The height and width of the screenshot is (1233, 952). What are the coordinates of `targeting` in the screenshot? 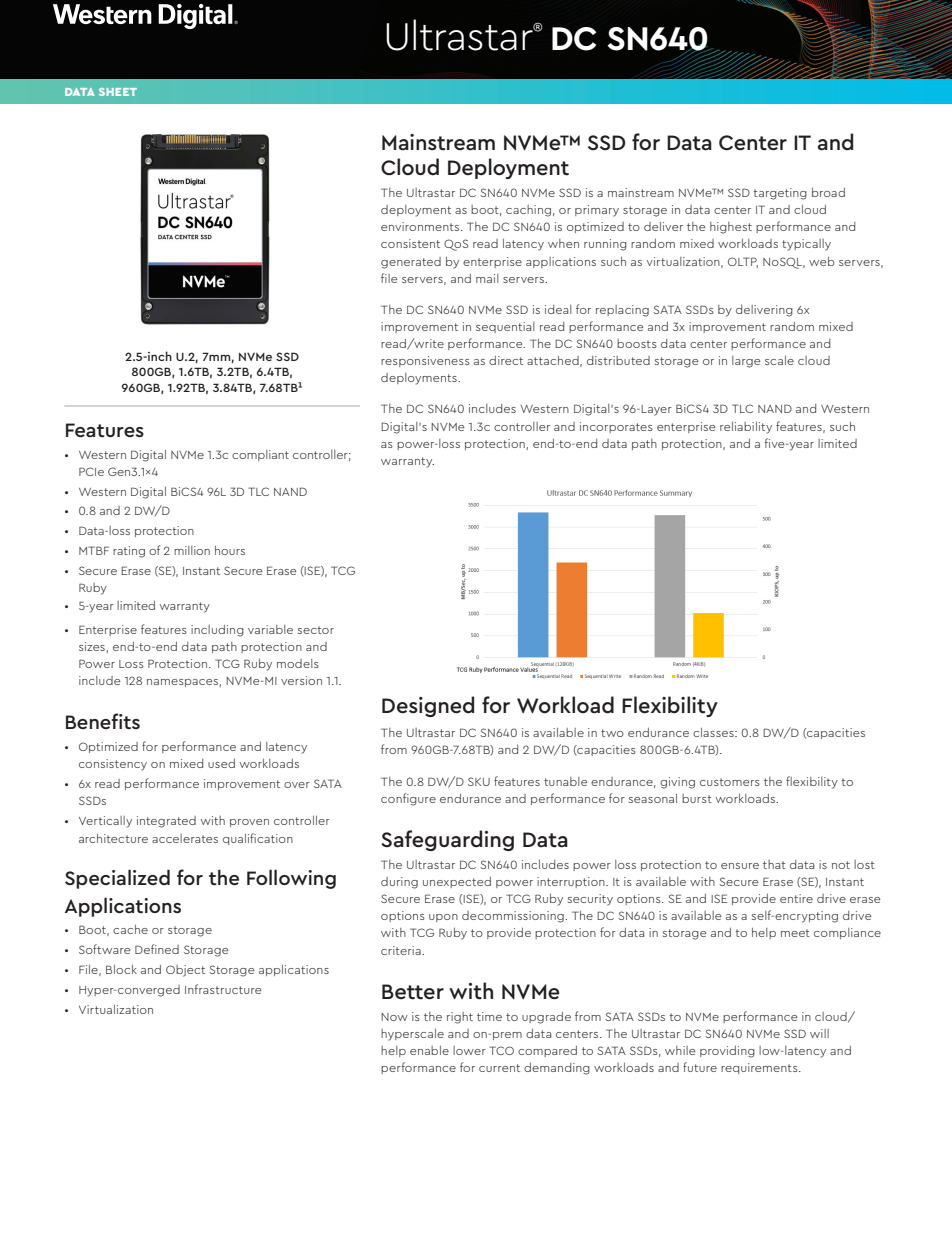 It's located at (780, 194).
